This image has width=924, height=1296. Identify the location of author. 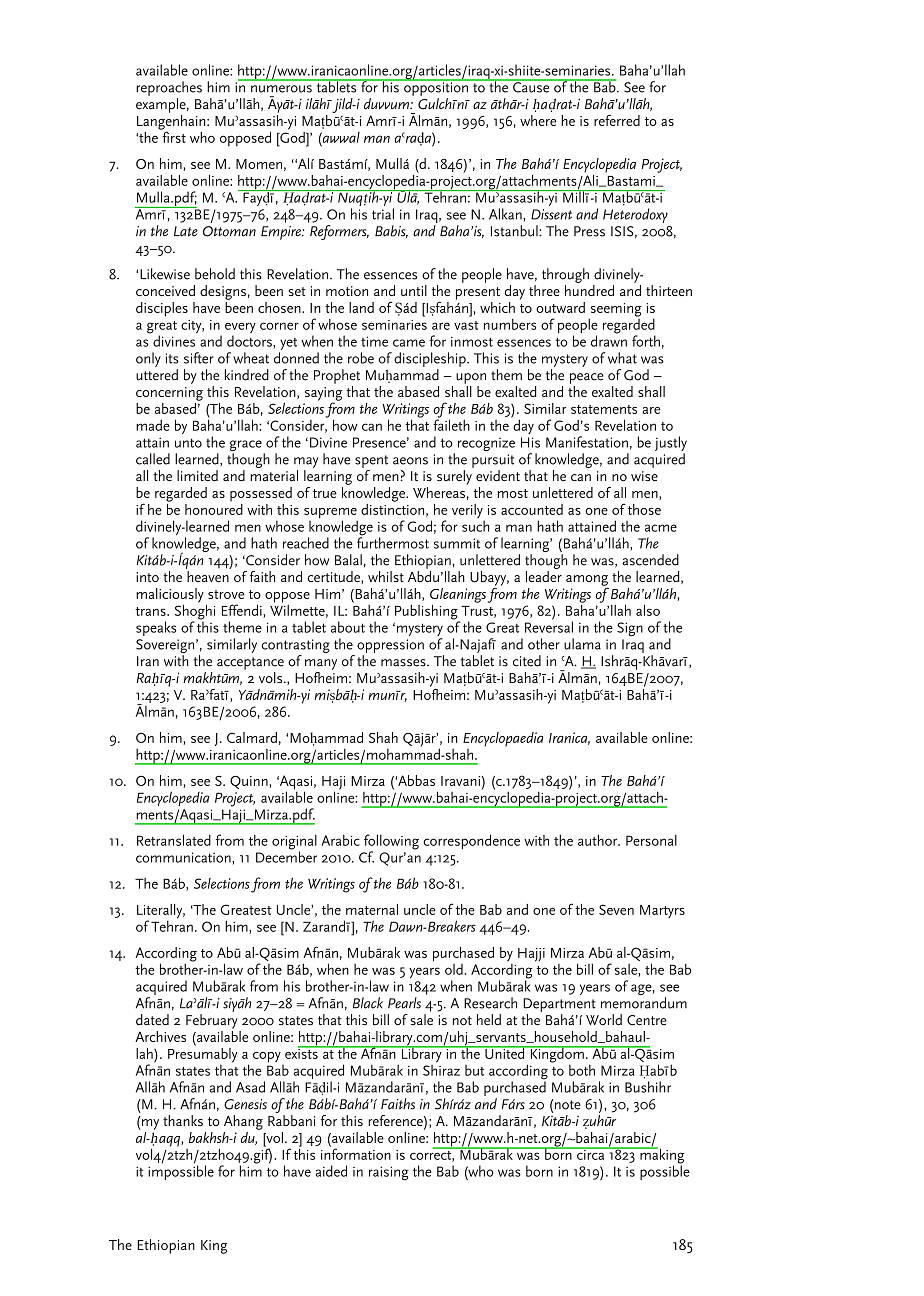
(599, 840).
